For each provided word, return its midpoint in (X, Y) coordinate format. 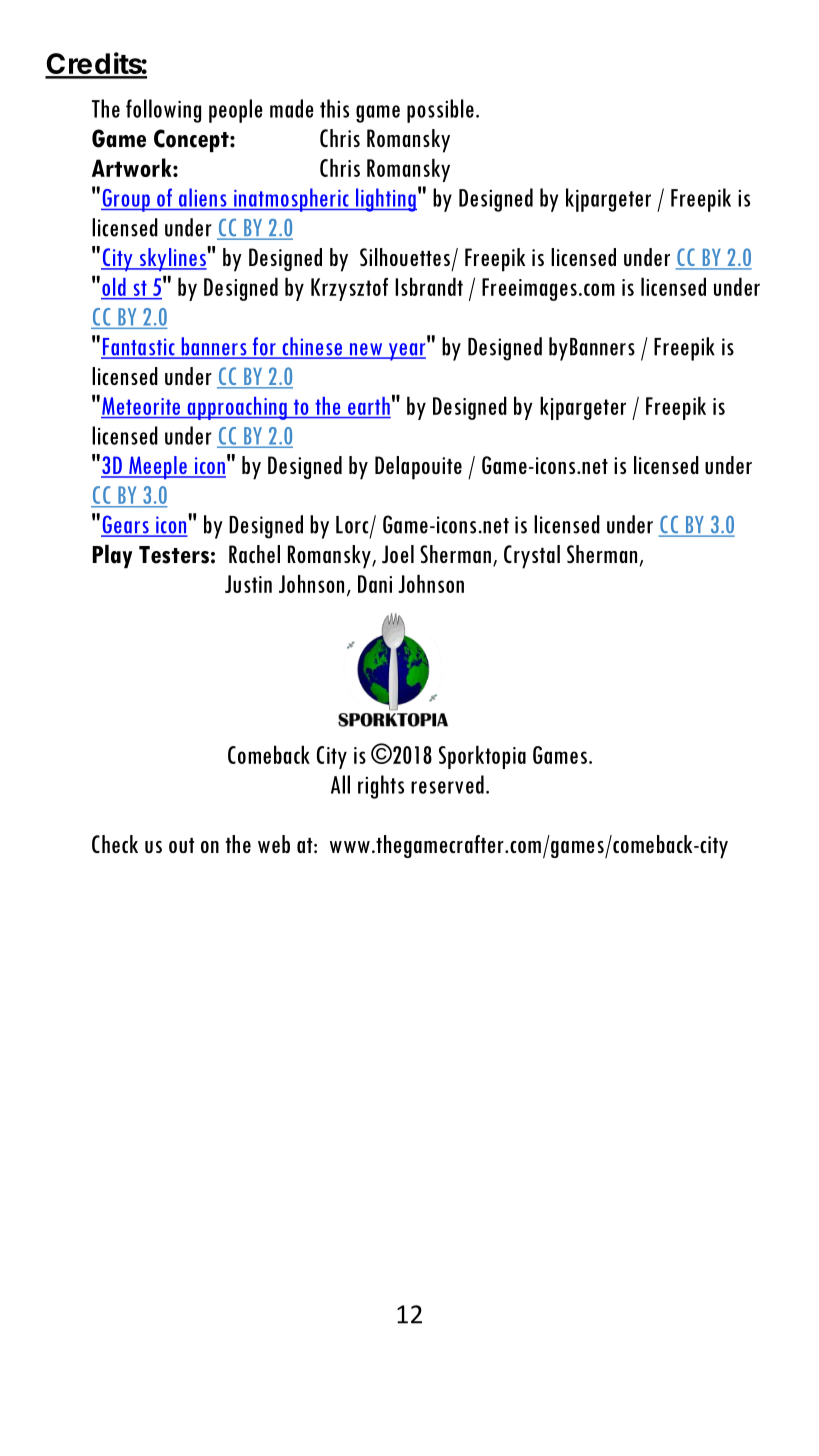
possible (440, 111)
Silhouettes (405, 257)
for (264, 347)
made (292, 108)
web (274, 844)
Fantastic (139, 348)
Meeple (158, 467)
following (163, 111)
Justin (248, 584)
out (181, 845)
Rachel (254, 554)
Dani (375, 584)
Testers (174, 555)
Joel (398, 554)
